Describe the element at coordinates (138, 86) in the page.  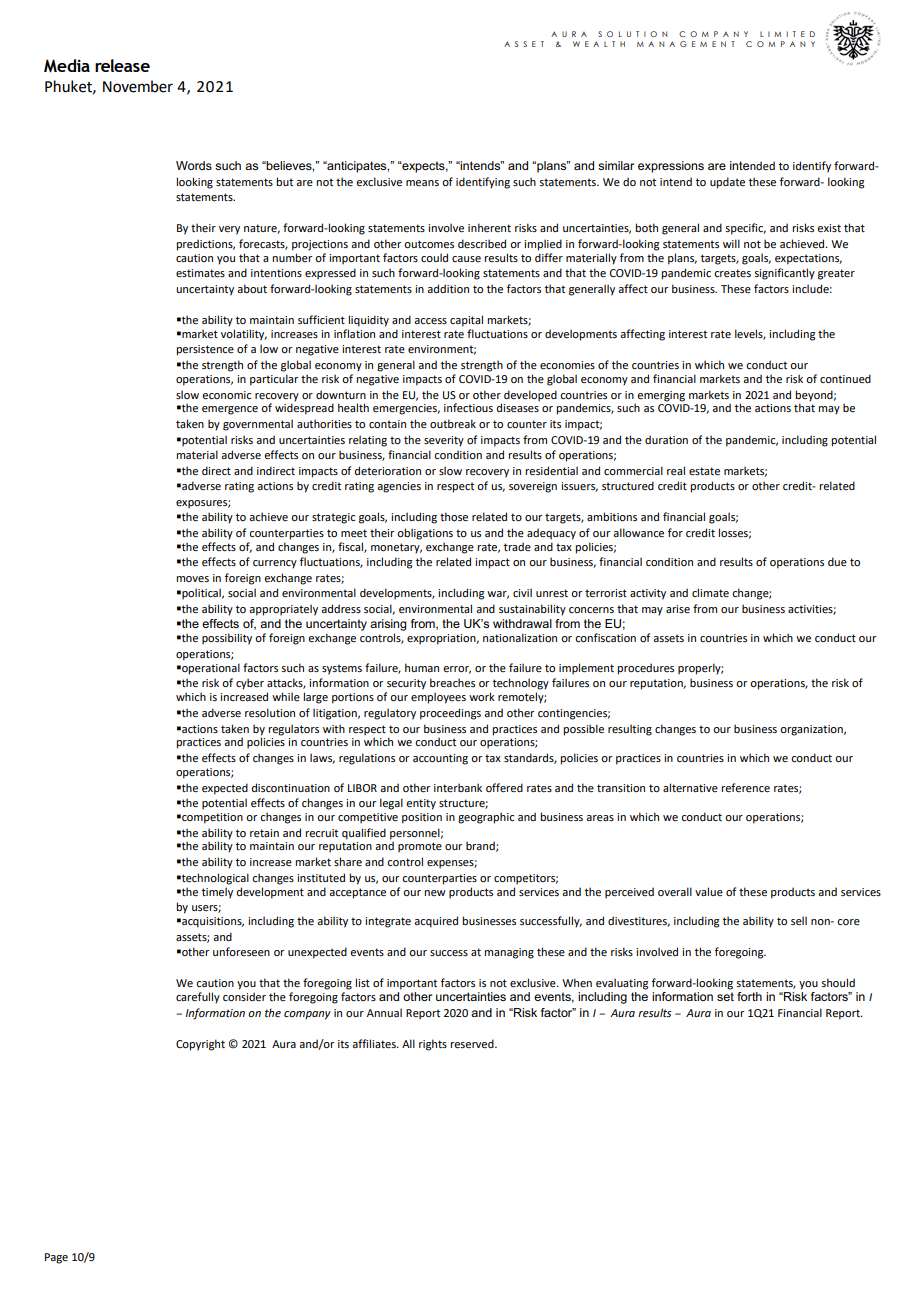
I see `November` at that location.
